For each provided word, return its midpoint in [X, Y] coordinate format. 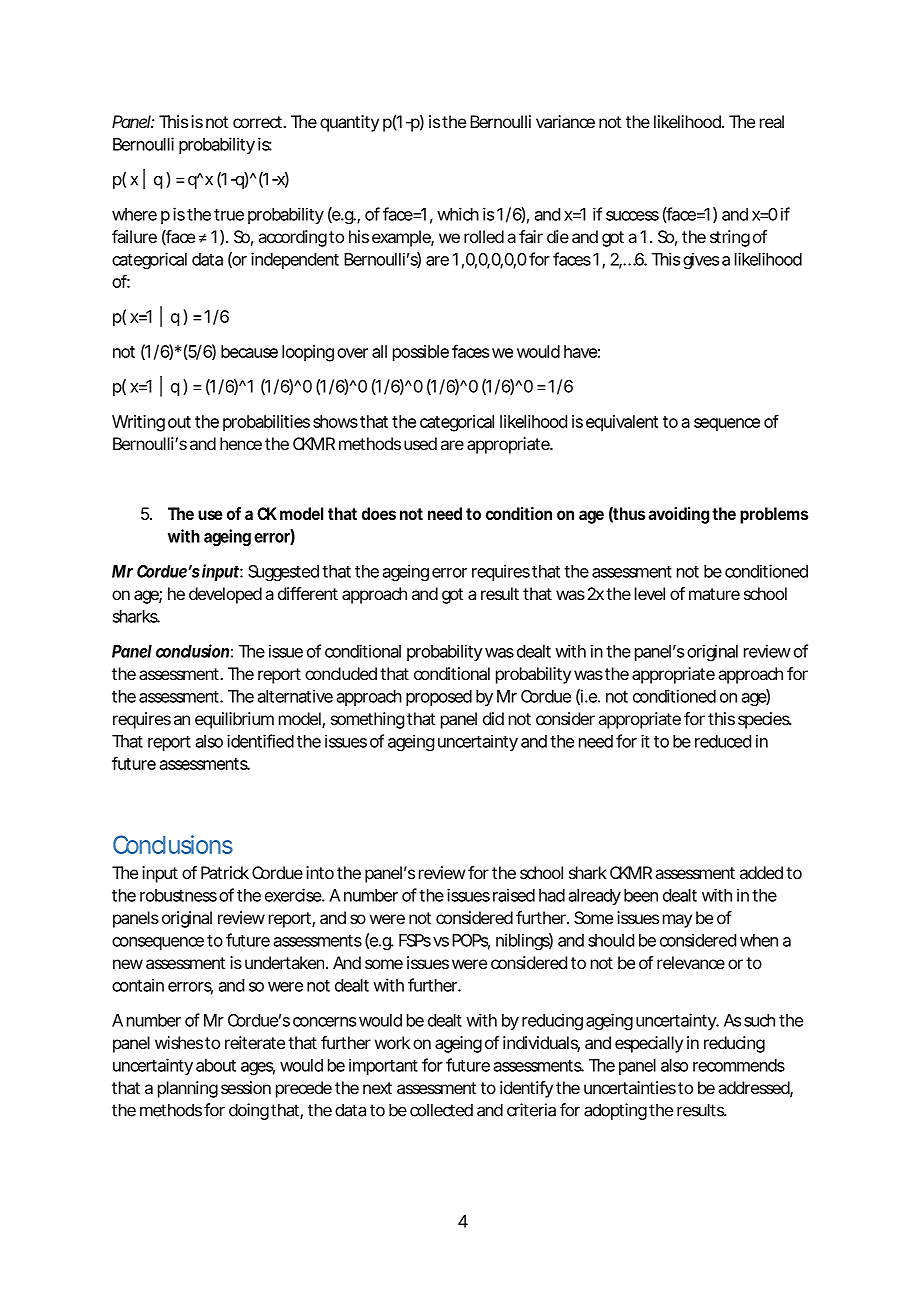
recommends [739, 1065]
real [772, 121]
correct [259, 122]
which [458, 214]
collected [441, 1110]
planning [188, 1089]
